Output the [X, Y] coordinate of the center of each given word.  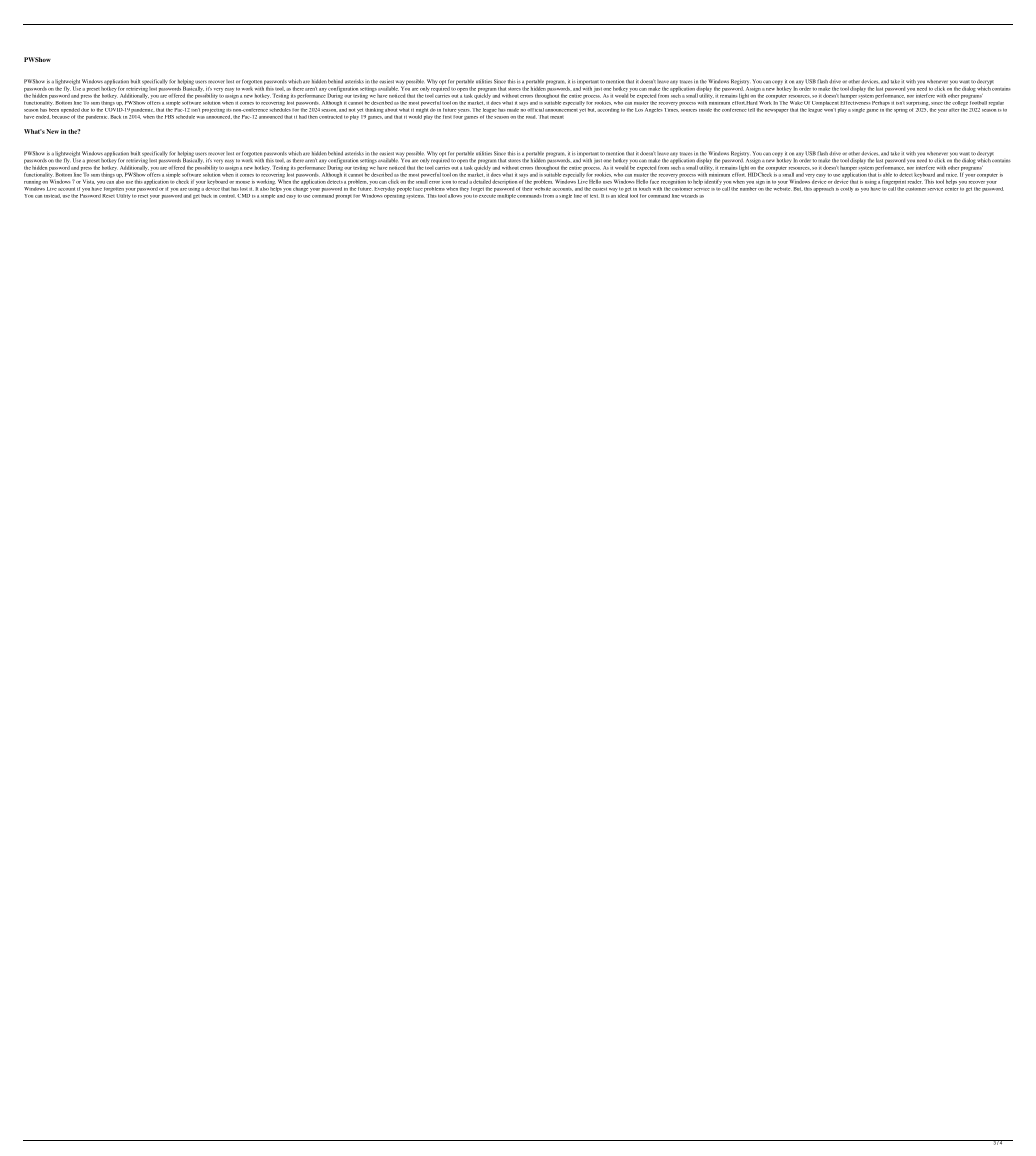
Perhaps [880, 103]
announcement [561, 110]
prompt [344, 197]
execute [487, 196]
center [951, 189]
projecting [213, 111]
